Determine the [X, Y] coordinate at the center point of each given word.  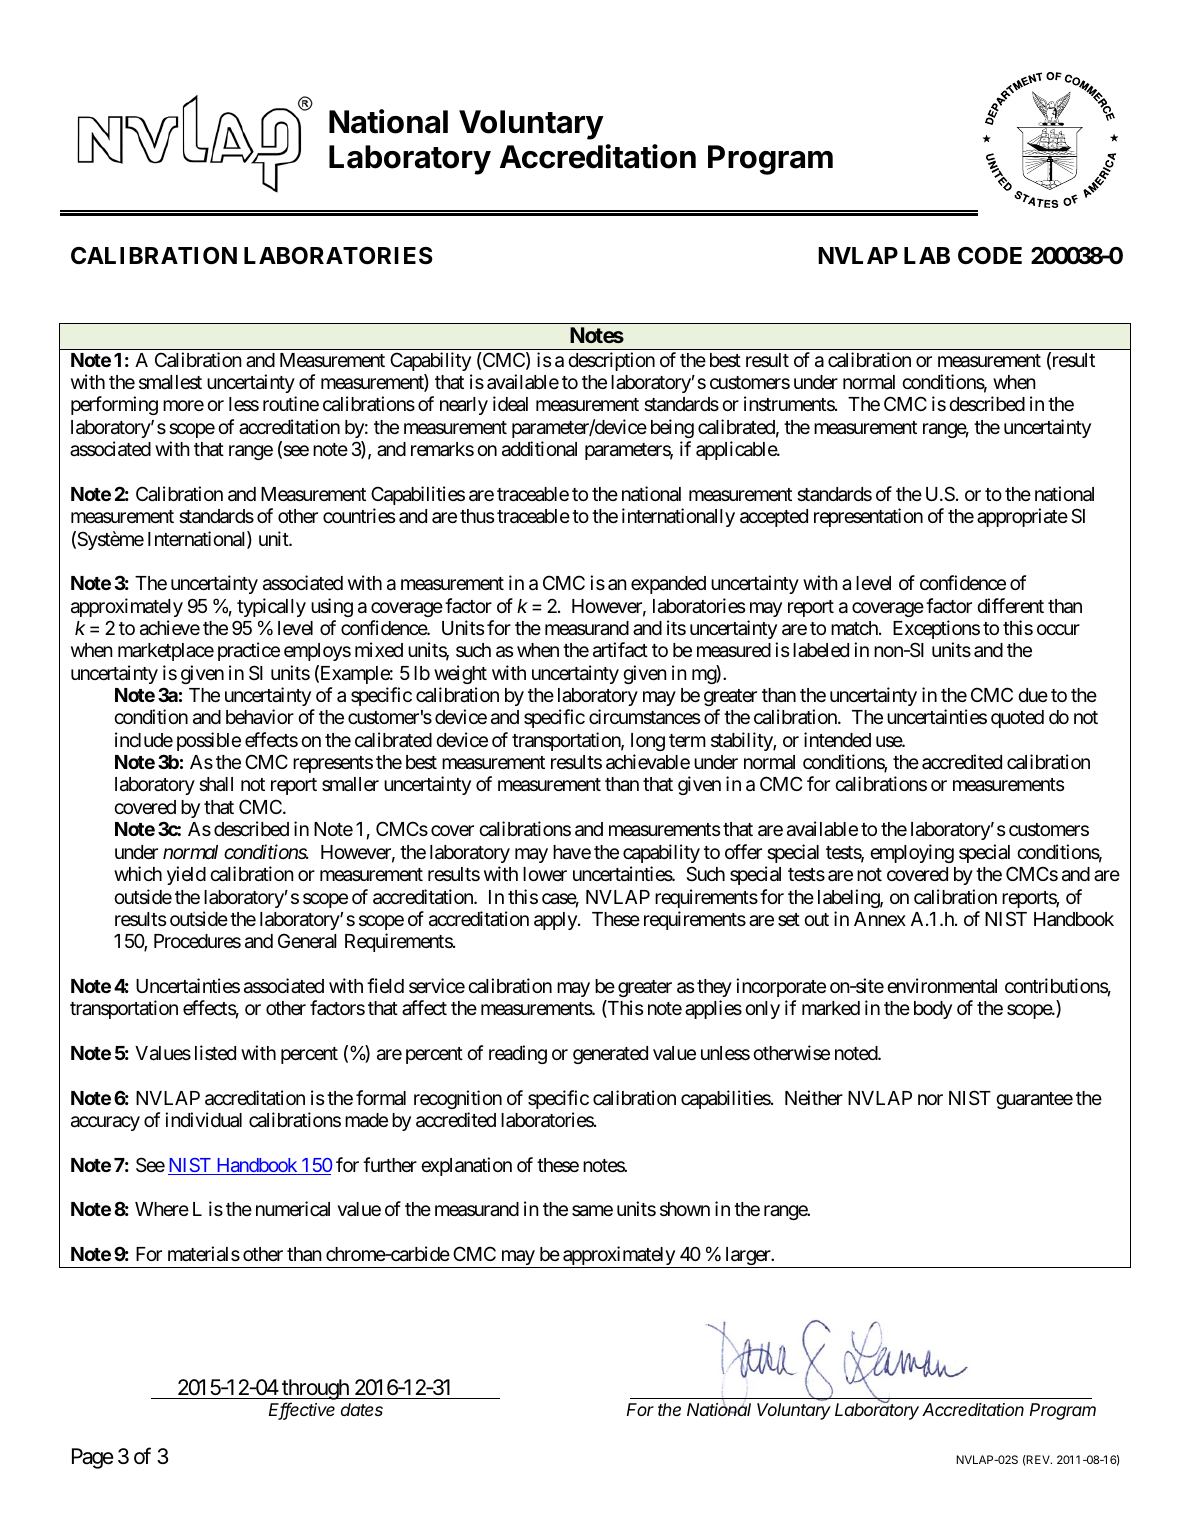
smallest [170, 382]
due [1033, 695]
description [611, 361]
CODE [990, 256]
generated [610, 1055]
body [933, 1010]
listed [215, 1052]
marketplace [166, 652]
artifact [620, 650]
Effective [302, 1411]
